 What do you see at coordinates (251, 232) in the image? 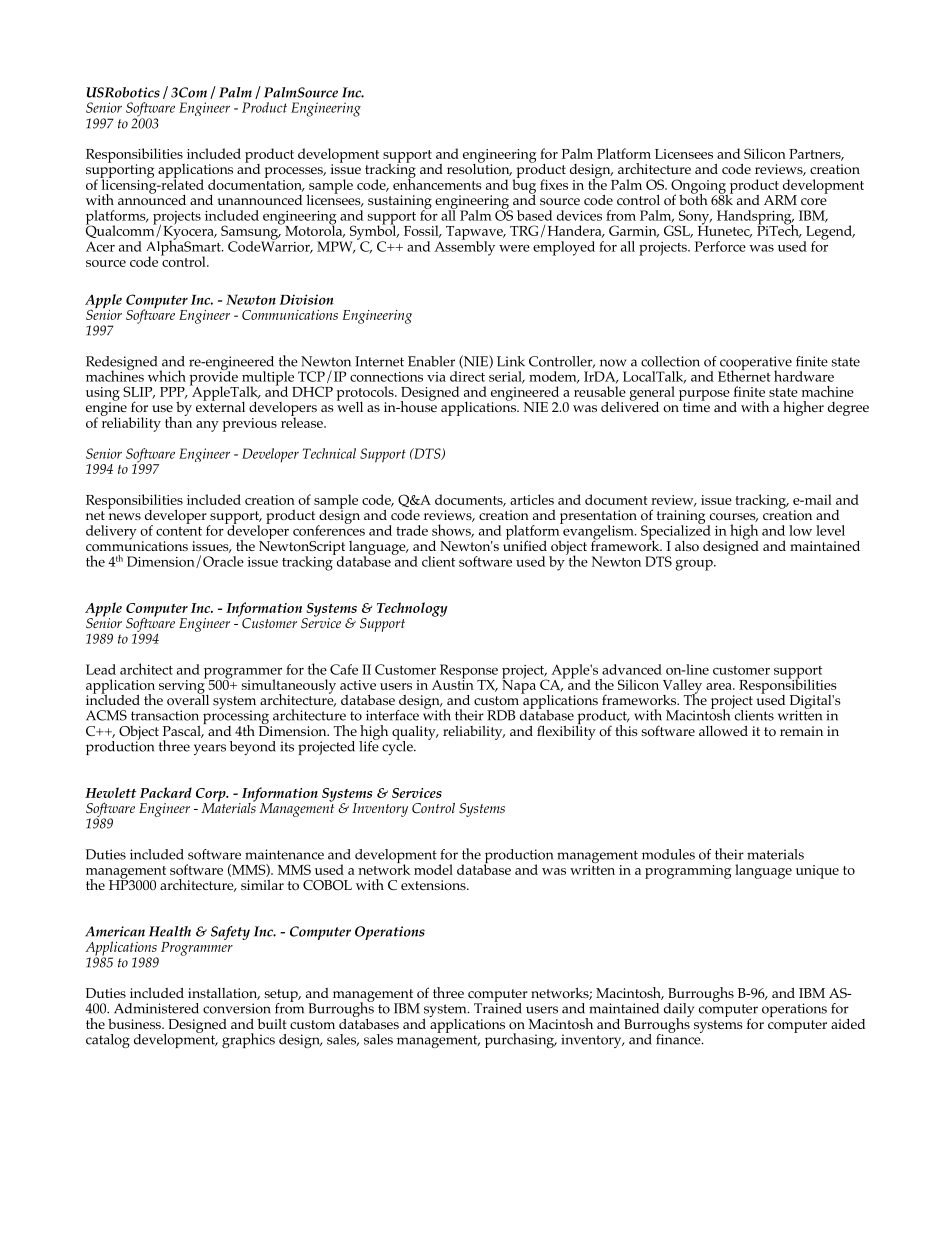
I see `Samsung` at bounding box center [251, 232].
